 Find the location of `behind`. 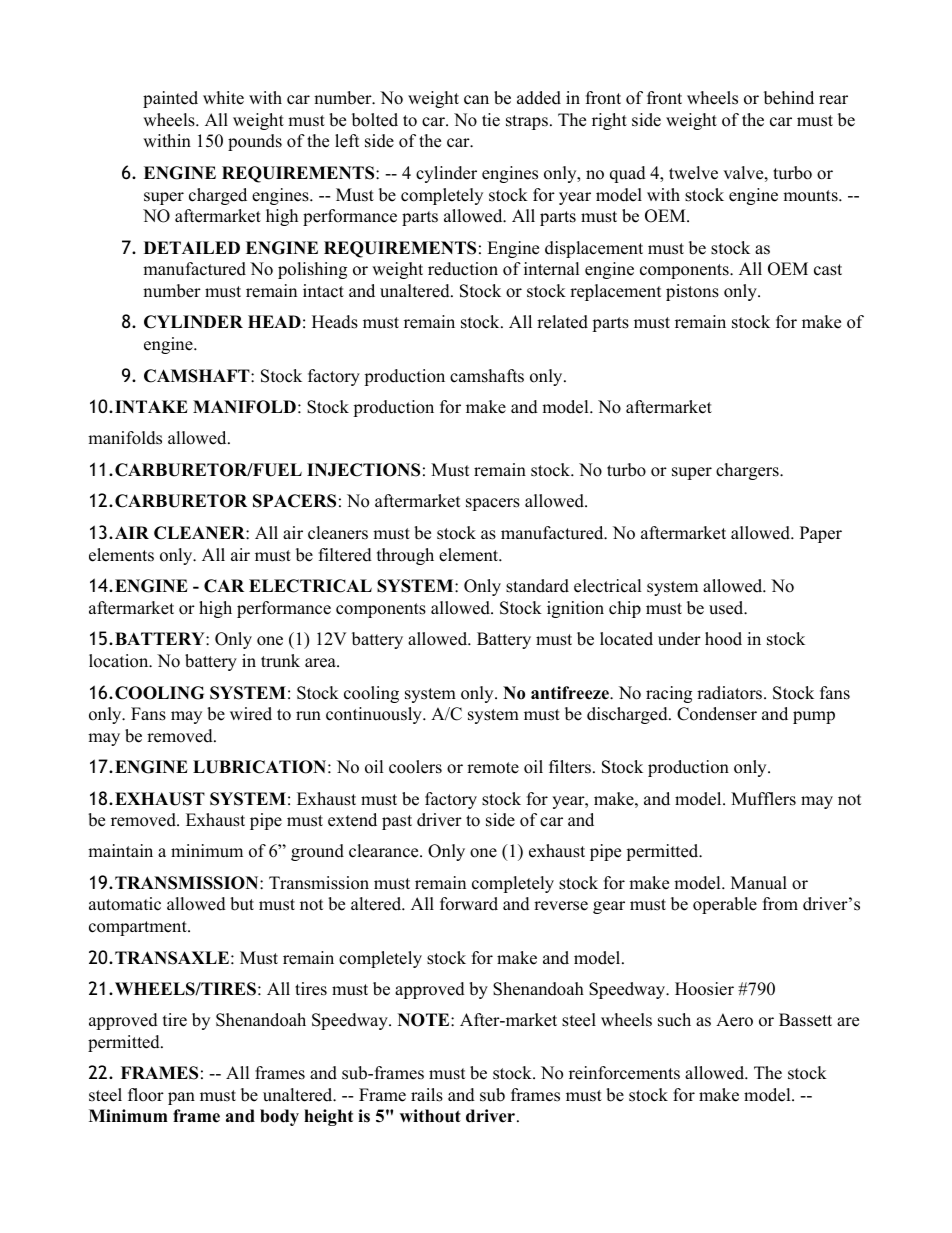

behind is located at coordinates (789, 98).
